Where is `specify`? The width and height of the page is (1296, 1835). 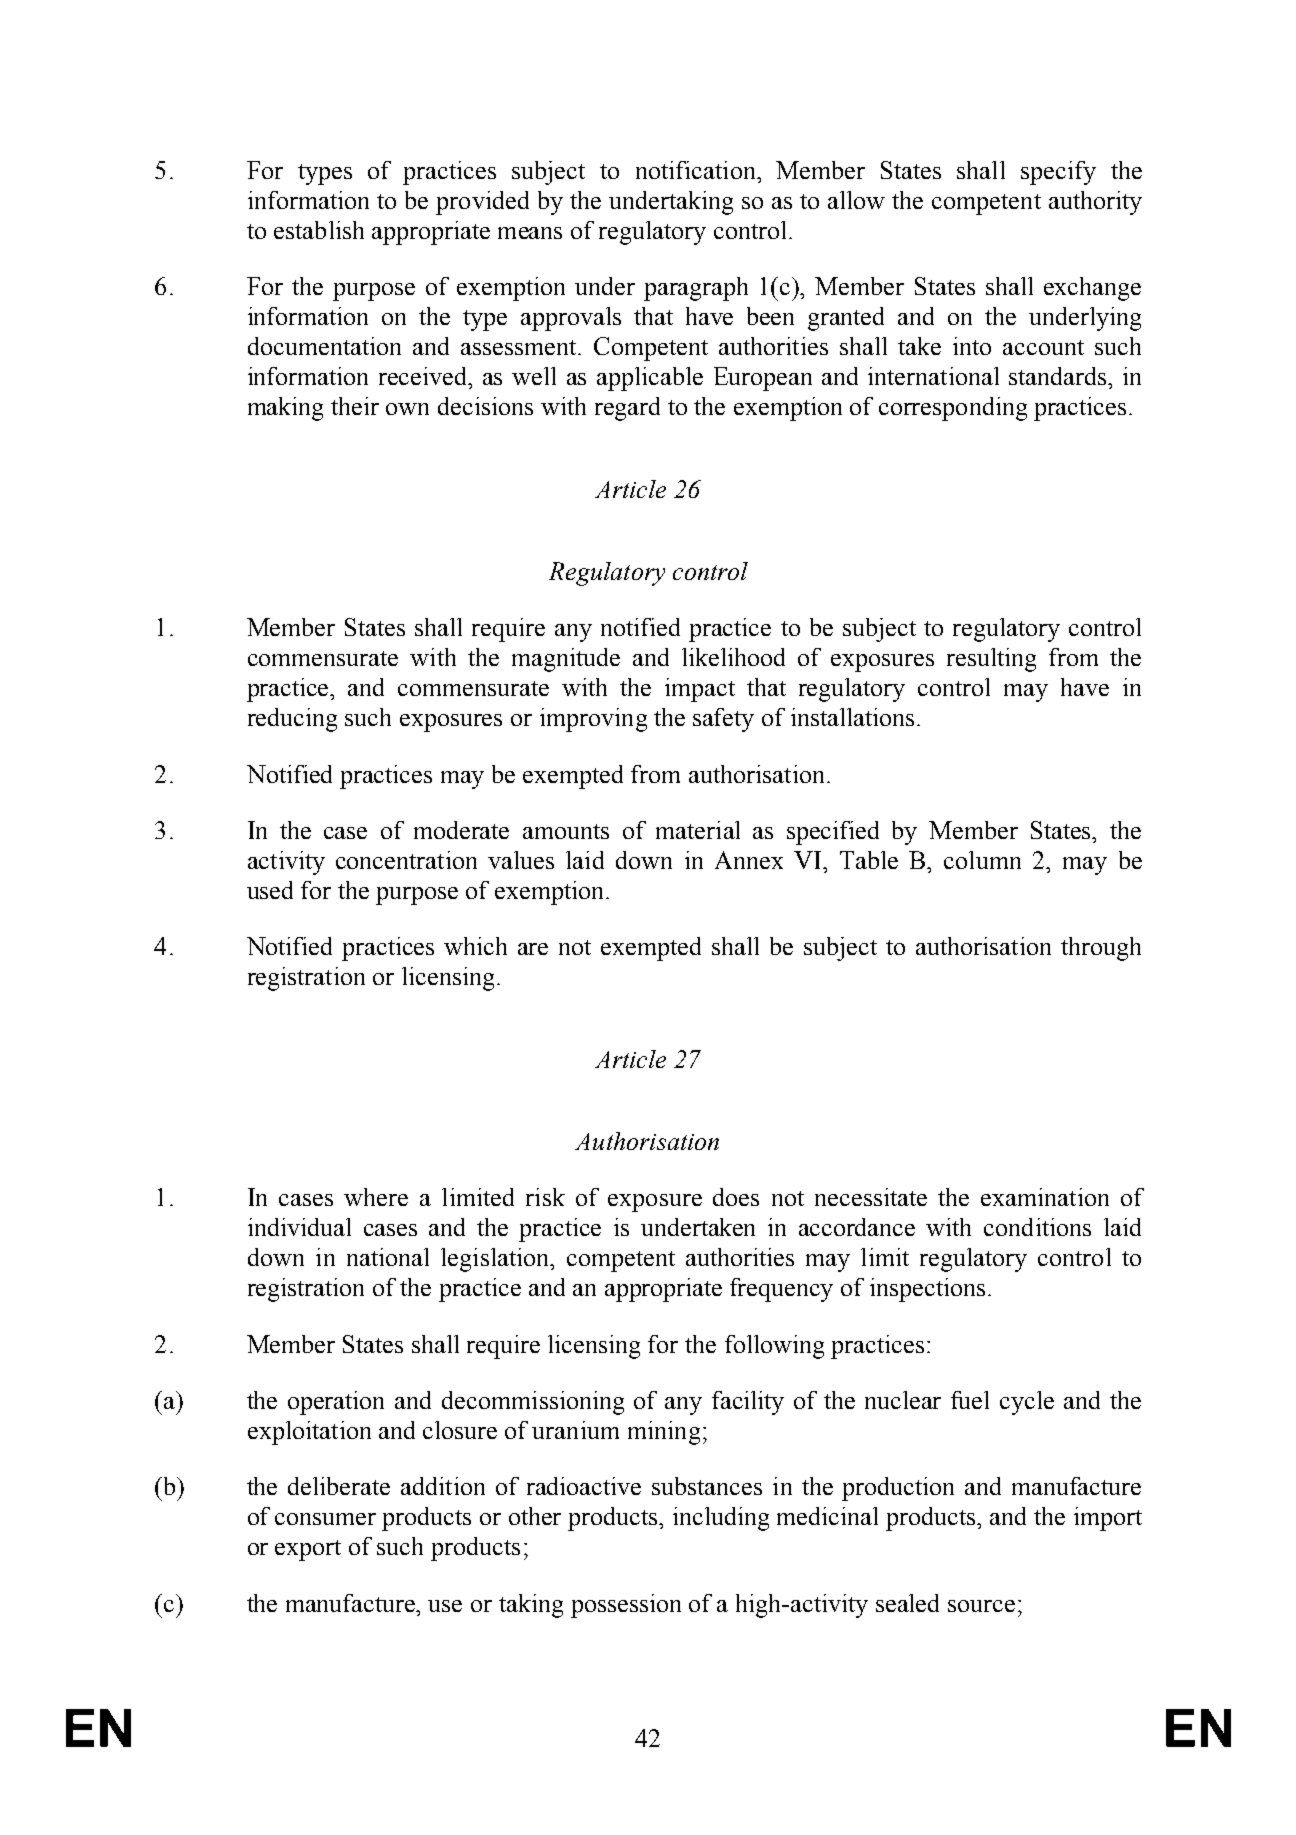 specify is located at coordinates (1058, 173).
